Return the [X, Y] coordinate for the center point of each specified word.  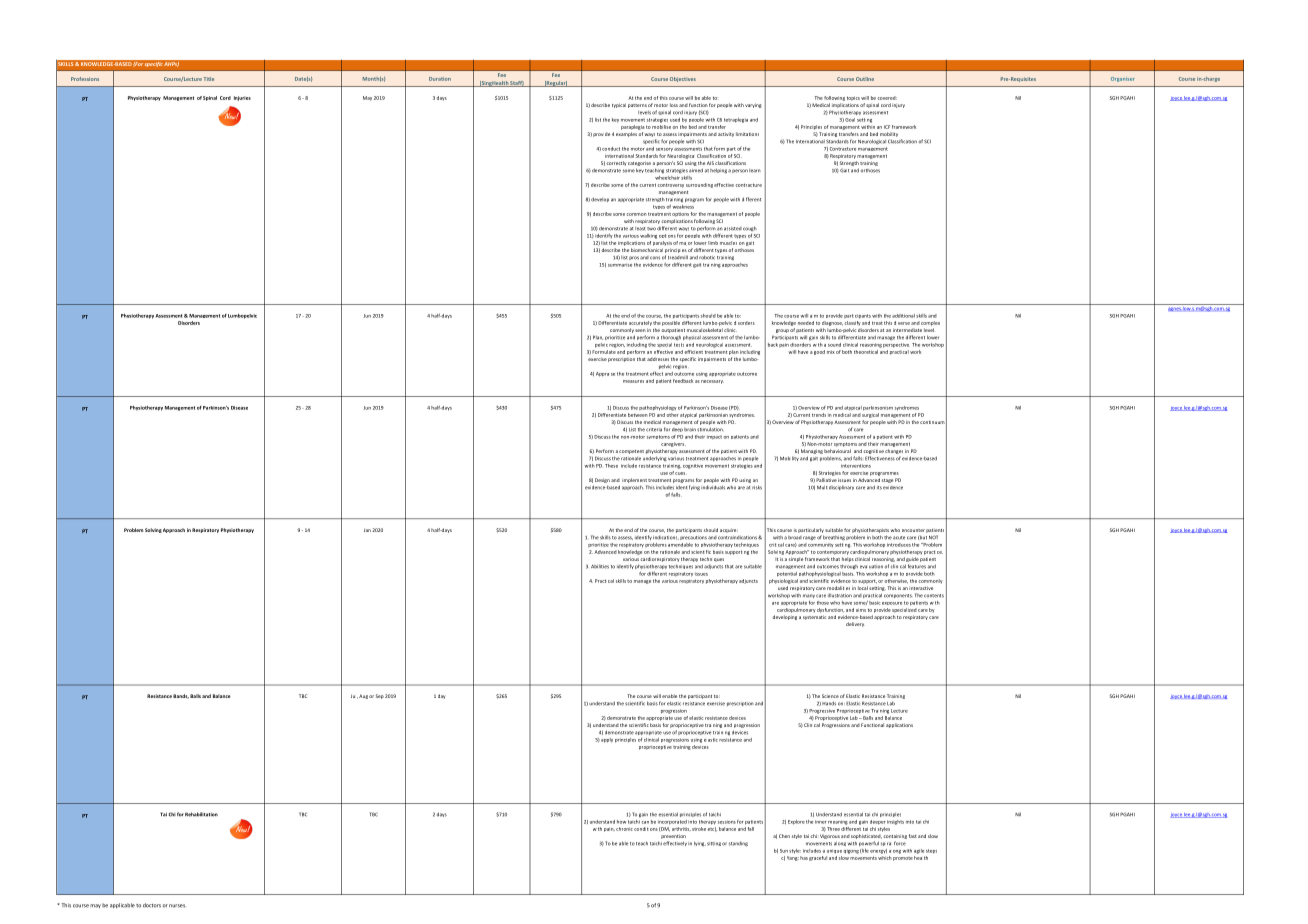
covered [887, 98]
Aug [363, 696]
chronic [624, 829]
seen [640, 330]
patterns [637, 106]
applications [899, 725]
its [879, 488]
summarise [620, 265]
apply [607, 740]
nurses [177, 906]
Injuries [242, 98]
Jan [367, 530]
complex [930, 323]
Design [602, 480]
